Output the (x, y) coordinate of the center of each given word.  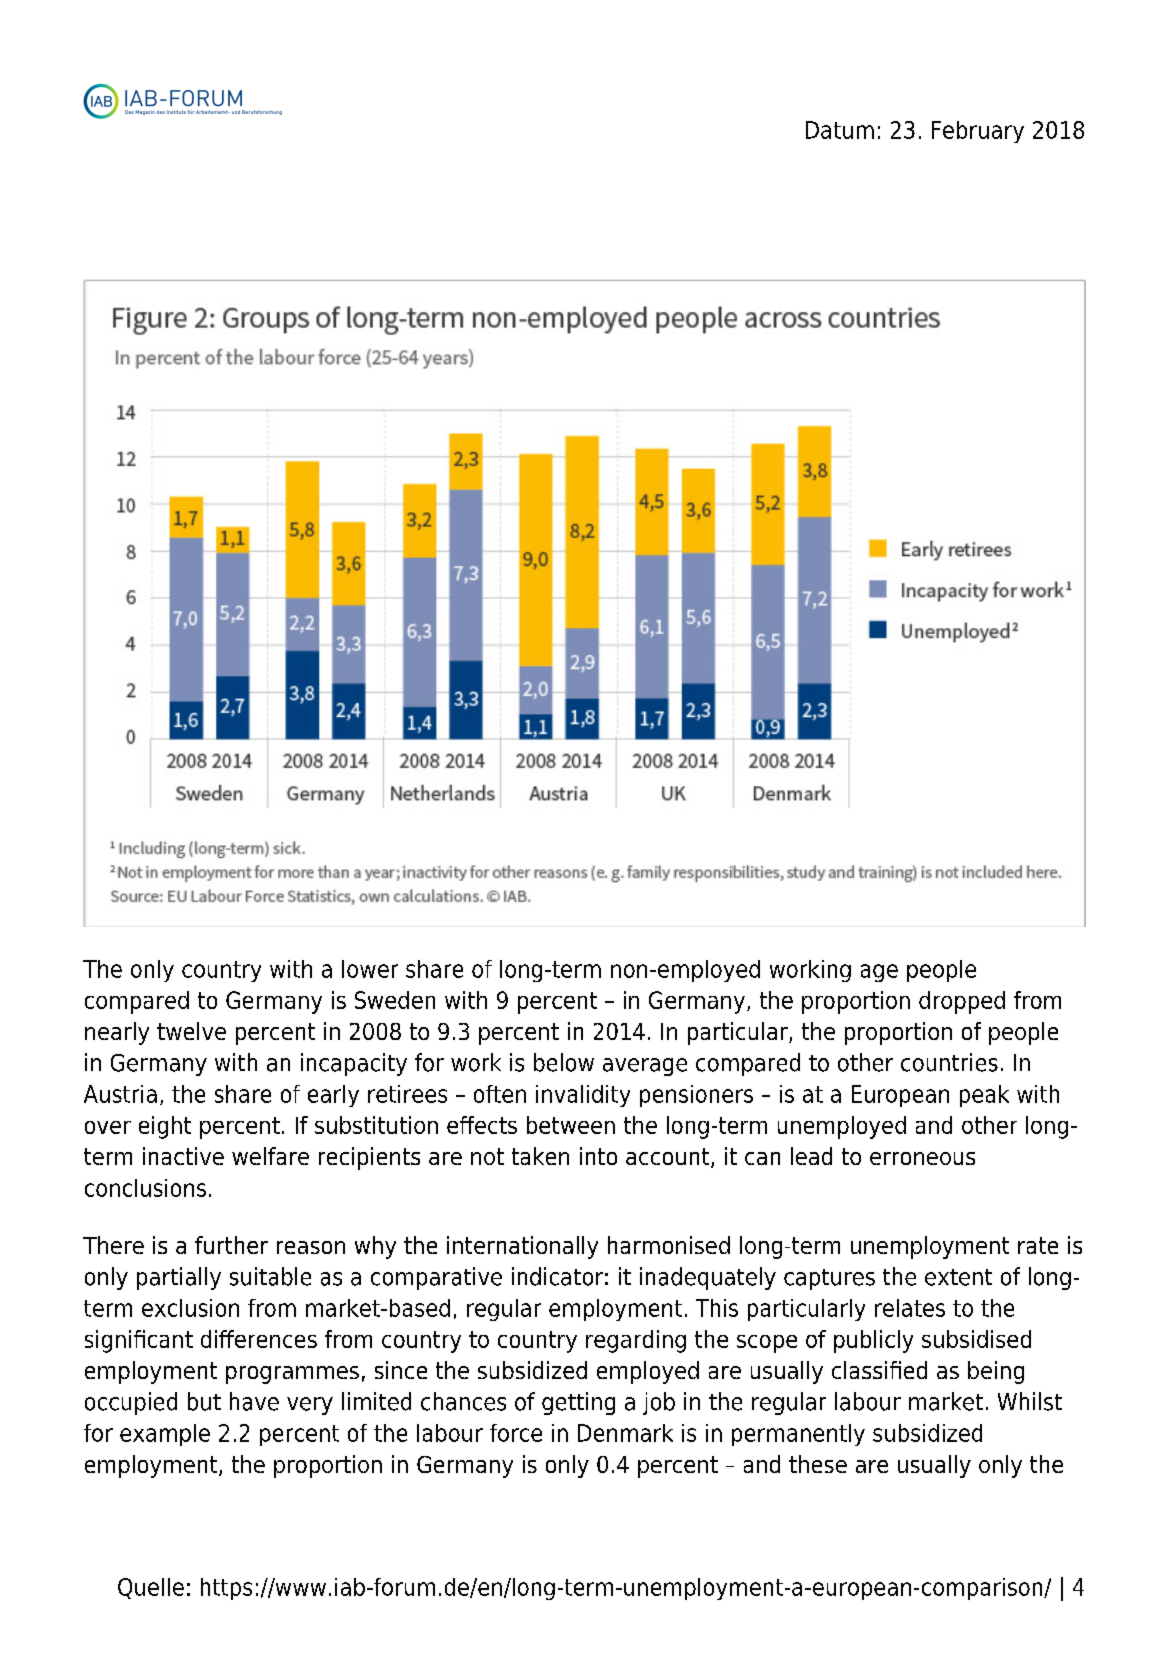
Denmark (625, 1433)
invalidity (583, 1096)
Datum (840, 130)
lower (370, 969)
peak (984, 1096)
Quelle (151, 1588)
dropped (962, 1002)
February (978, 132)
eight (165, 1127)
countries (949, 1062)
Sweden (395, 1000)
